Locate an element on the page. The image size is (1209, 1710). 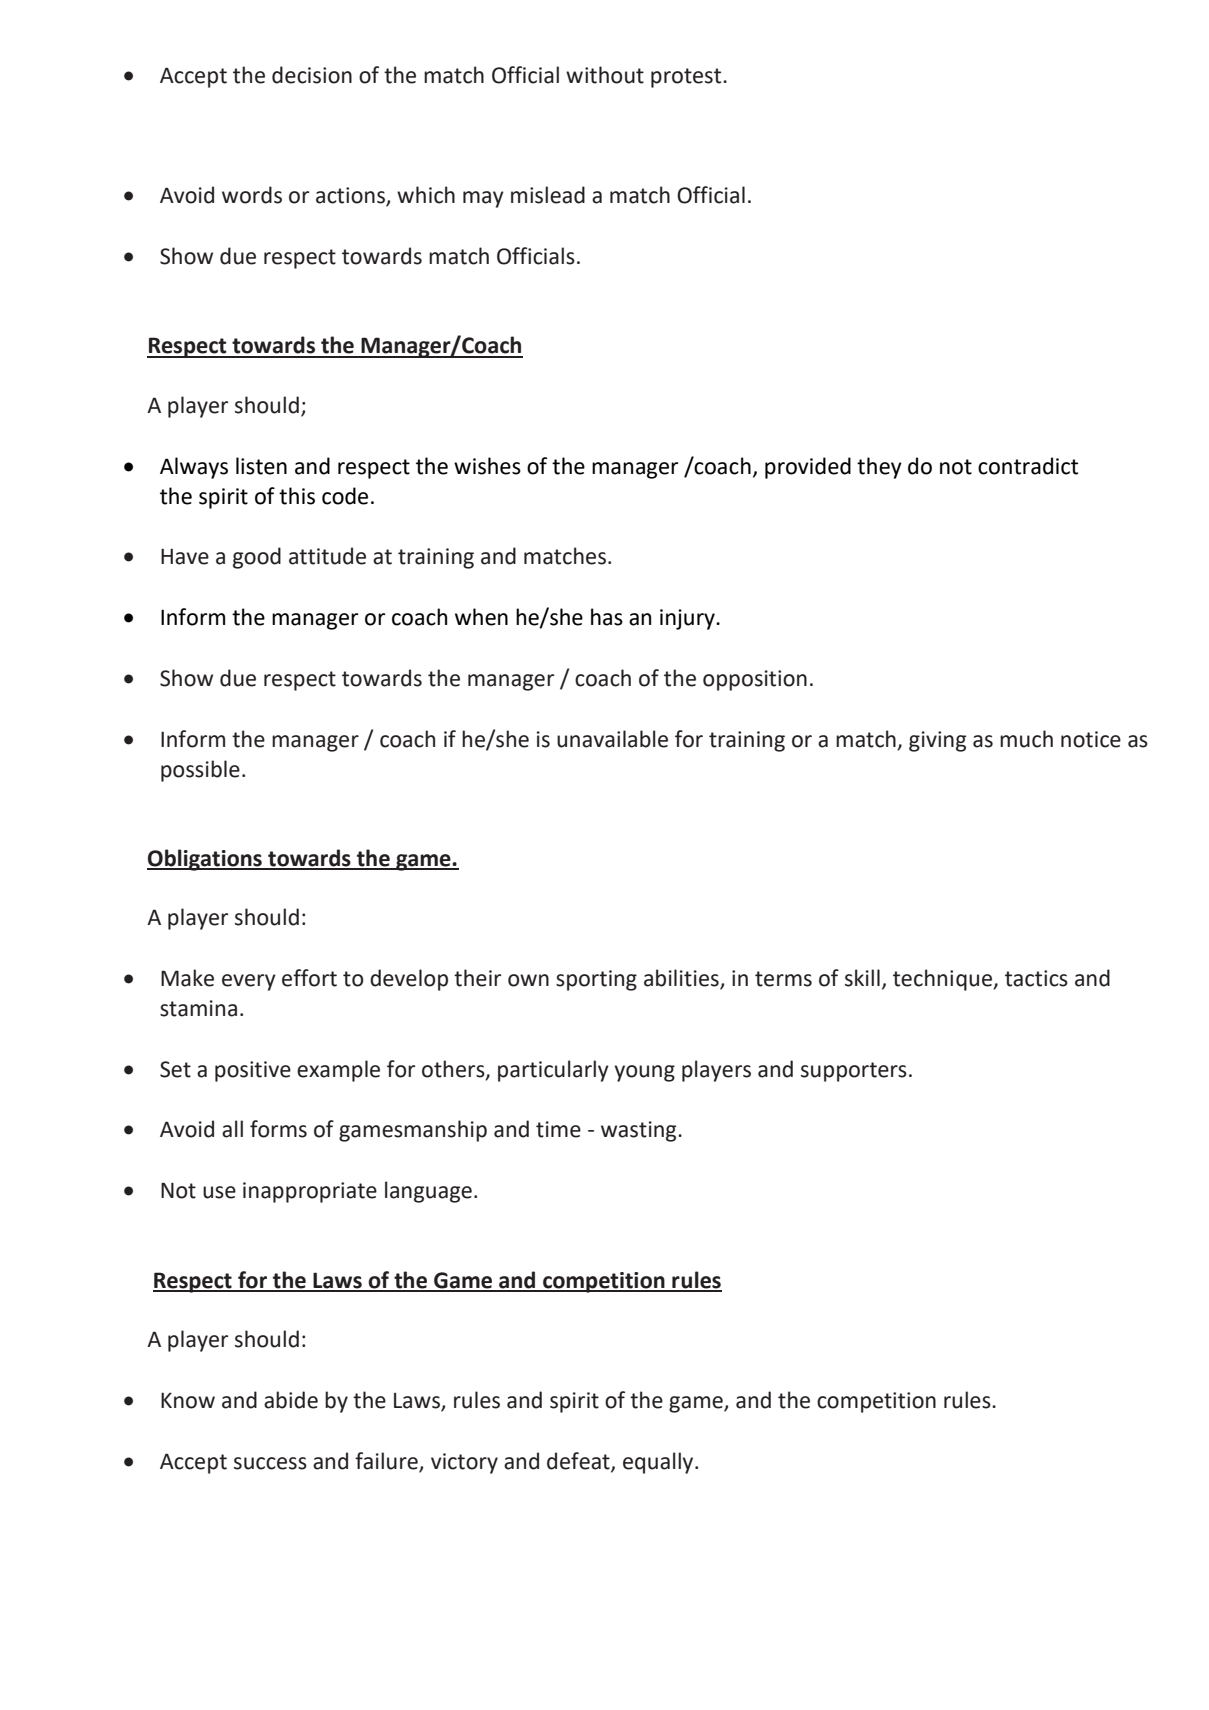
listen is located at coordinates (261, 466).
